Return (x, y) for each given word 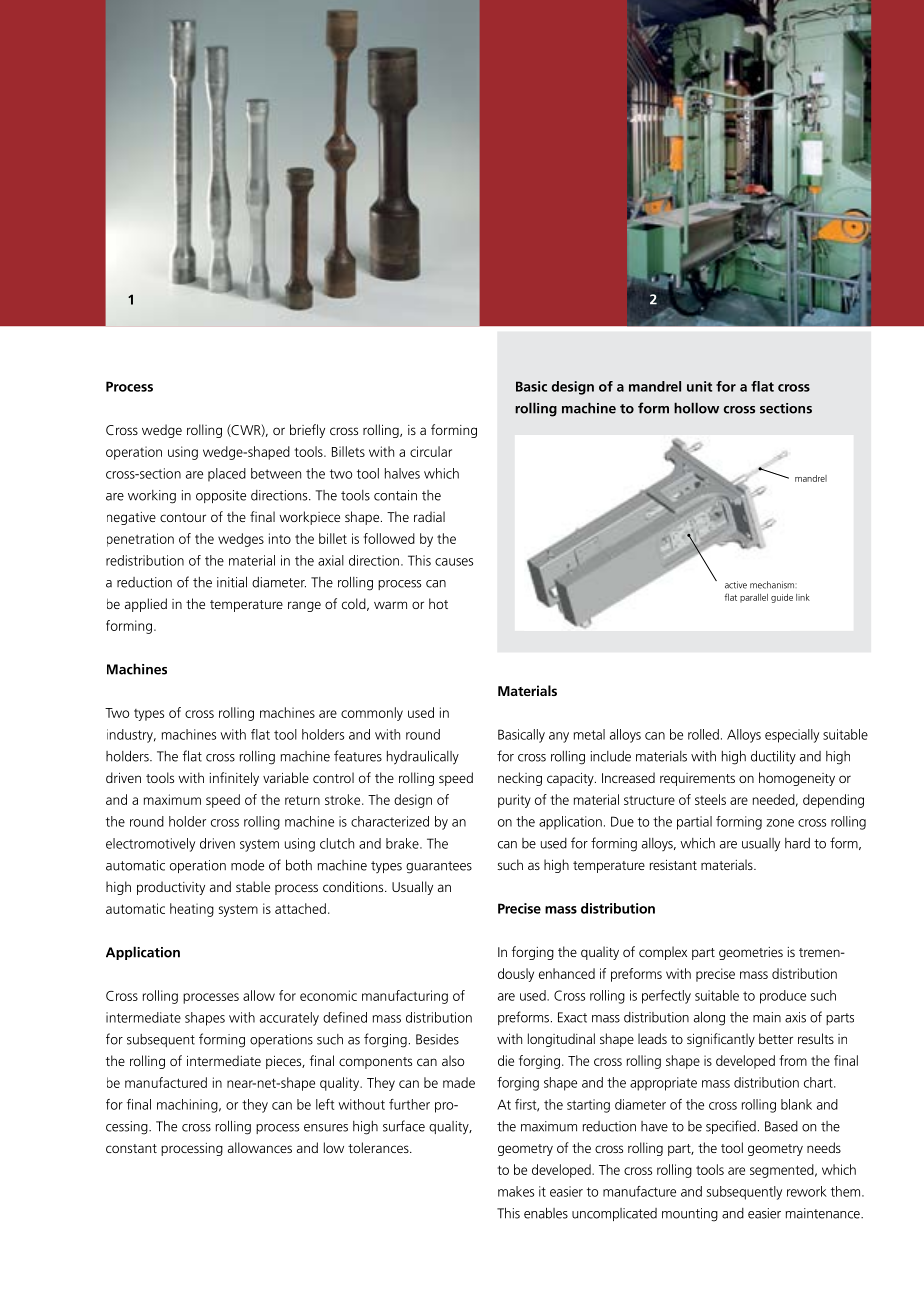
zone (780, 823)
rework (807, 1191)
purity (514, 801)
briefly (307, 431)
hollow (696, 408)
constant (131, 1148)
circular (431, 451)
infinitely (234, 779)
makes (516, 1191)
